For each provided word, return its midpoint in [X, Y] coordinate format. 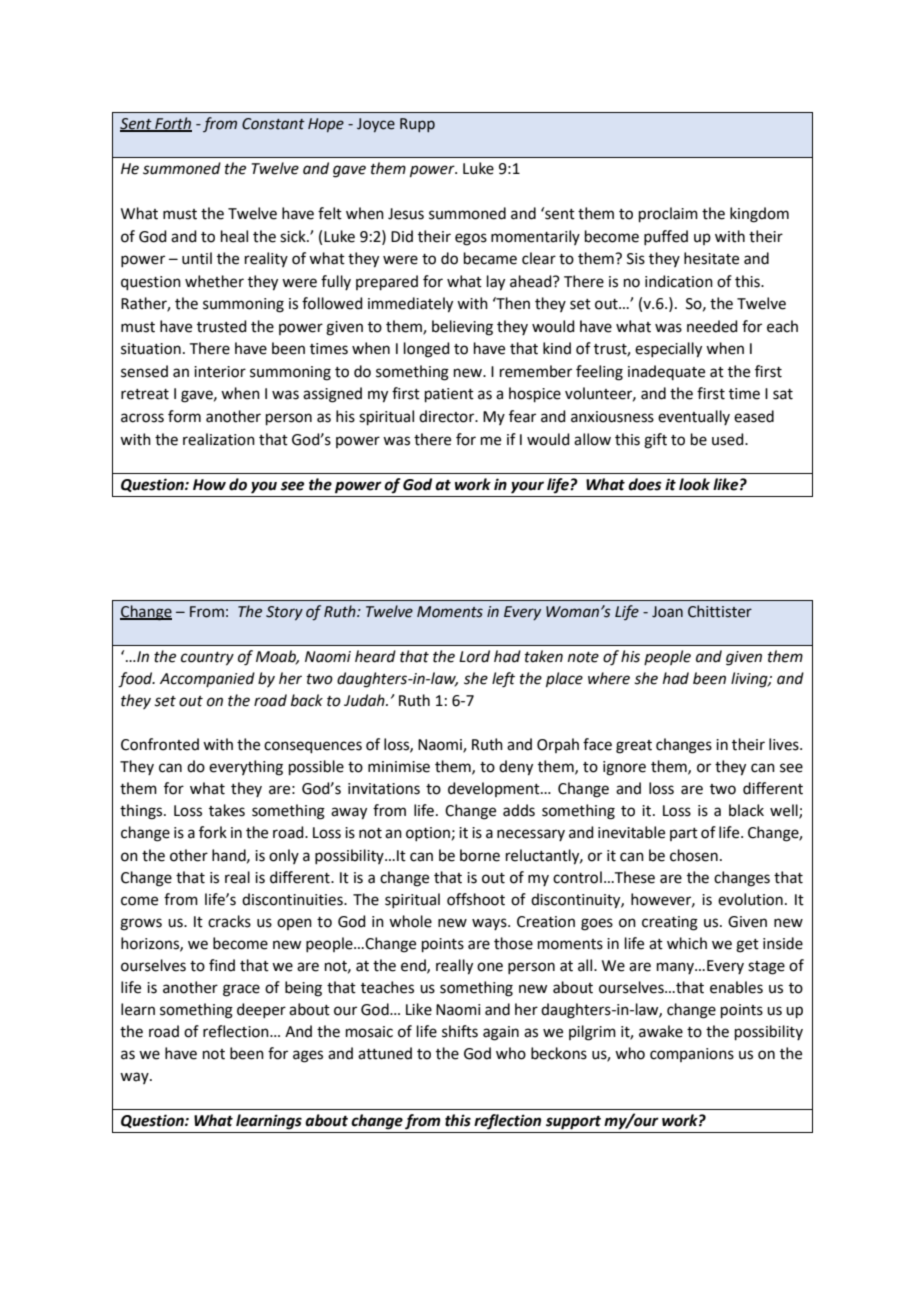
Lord [474, 656]
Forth [172, 124]
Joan [667, 612]
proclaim [668, 214]
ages [308, 1056]
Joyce [376, 125]
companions [692, 1055]
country [207, 659]
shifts [460, 1031]
